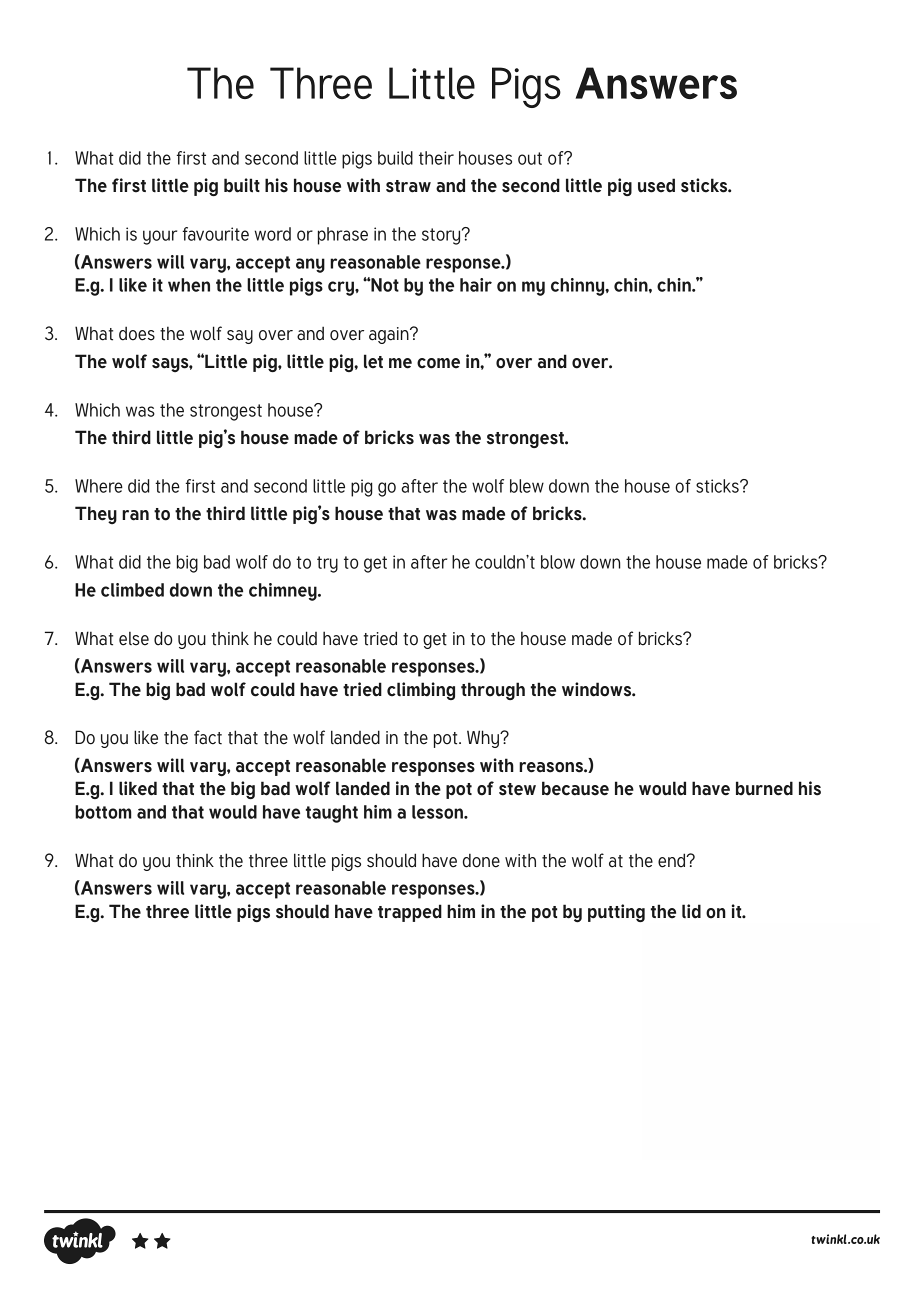  What do you see at coordinates (242, 185) in the image?
I see `built` at bounding box center [242, 185].
